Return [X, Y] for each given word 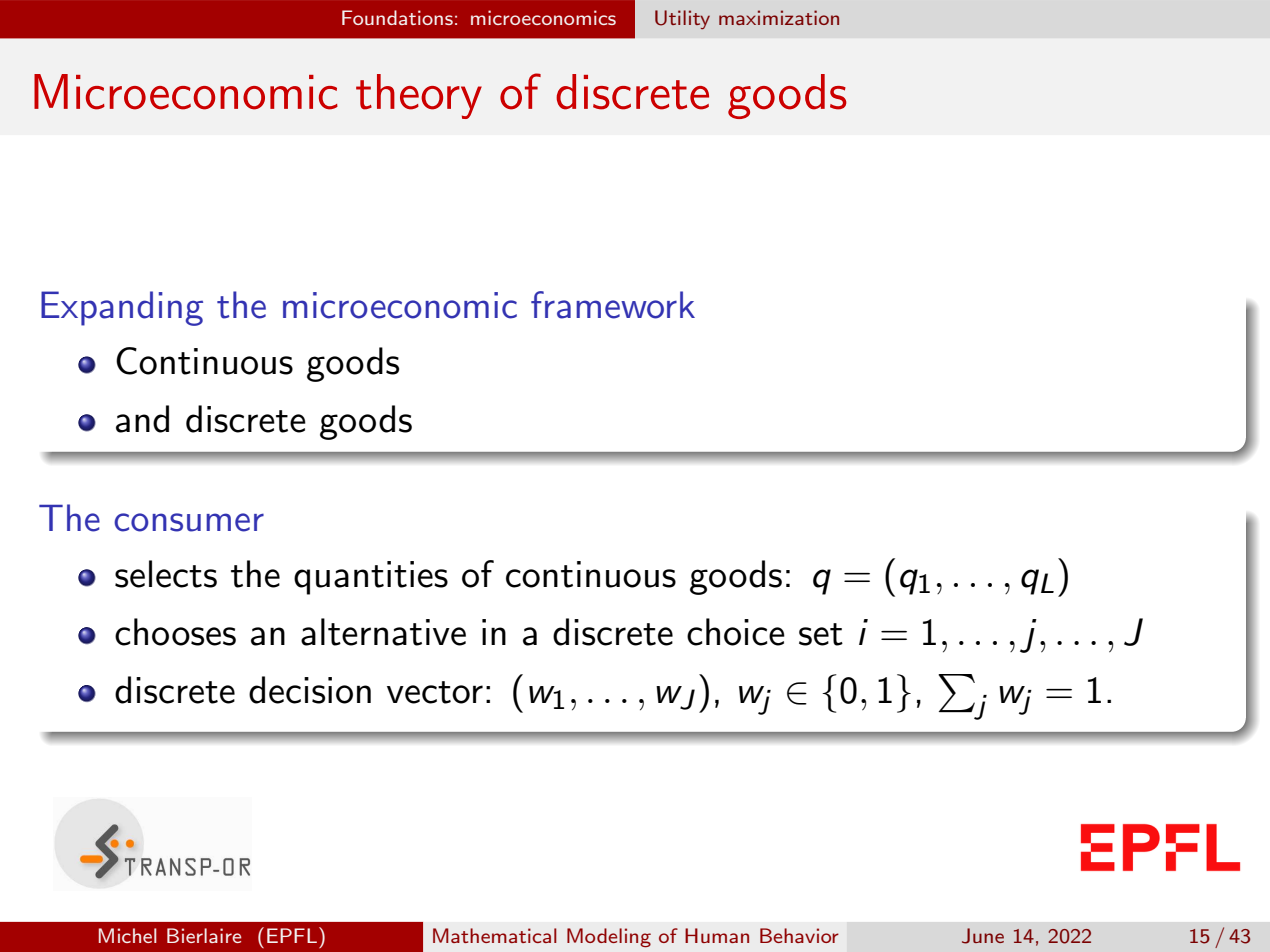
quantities [371, 578]
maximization [779, 17]
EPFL [292, 935]
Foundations [397, 17]
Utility [682, 19]
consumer [189, 522]
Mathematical [495, 935]
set [821, 634]
